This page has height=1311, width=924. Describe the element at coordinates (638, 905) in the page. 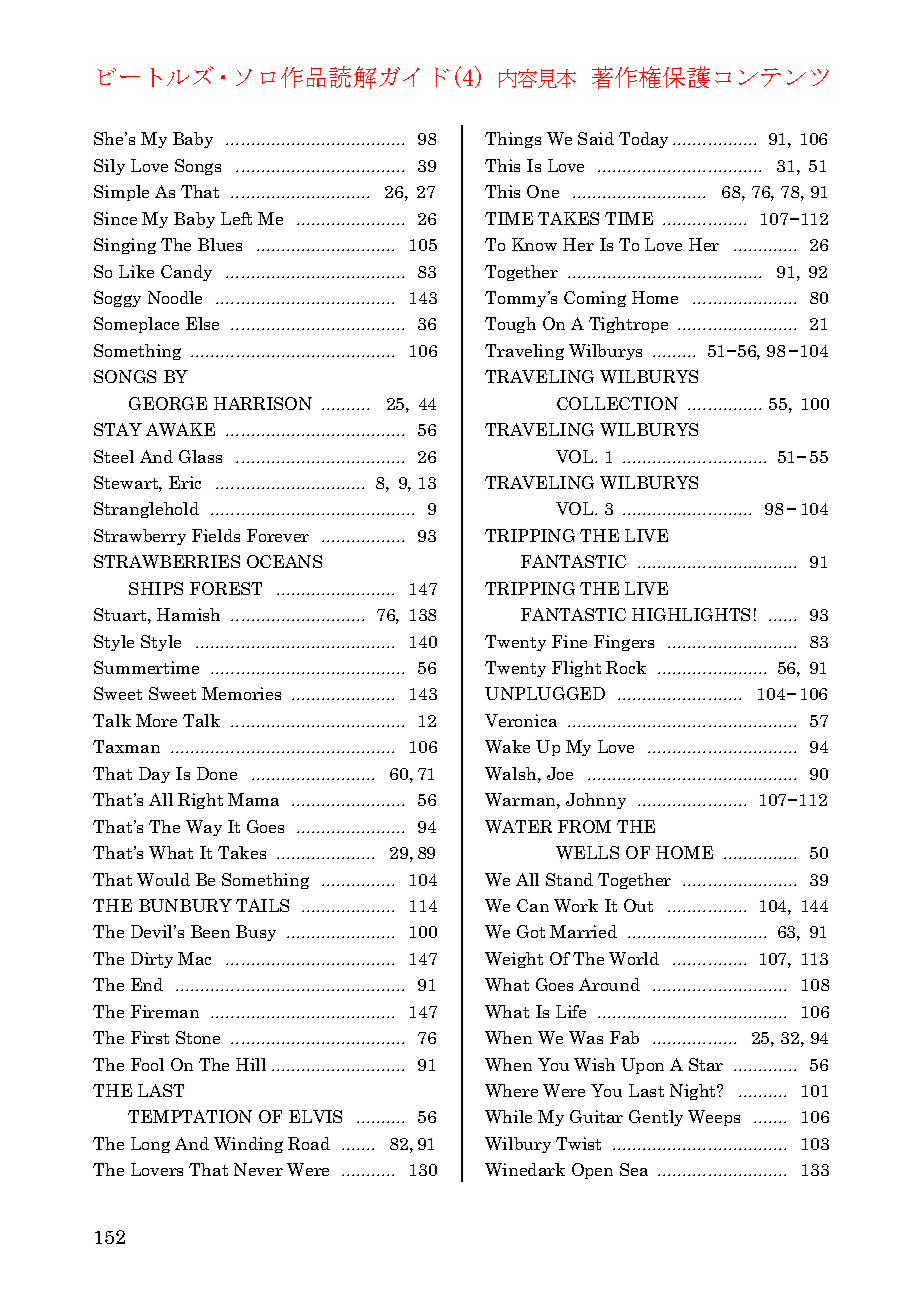

I see `Out` at that location.
